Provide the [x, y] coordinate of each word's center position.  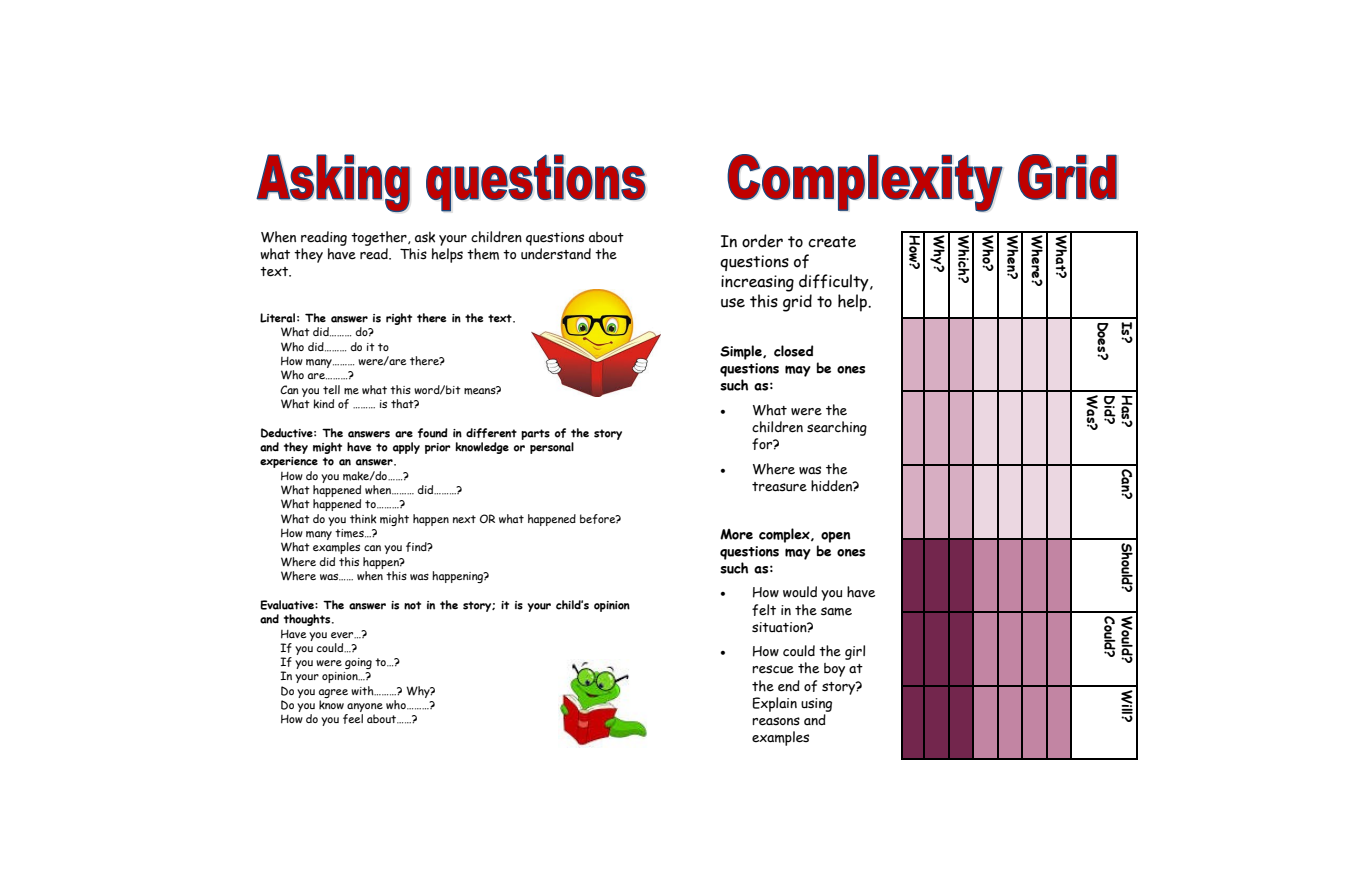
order [762, 241]
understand [556, 254]
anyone [364, 709]
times [350, 533]
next [464, 519]
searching [837, 428]
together [380, 238]
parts [535, 434]
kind [323, 404]
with [363, 691]
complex [785, 535]
